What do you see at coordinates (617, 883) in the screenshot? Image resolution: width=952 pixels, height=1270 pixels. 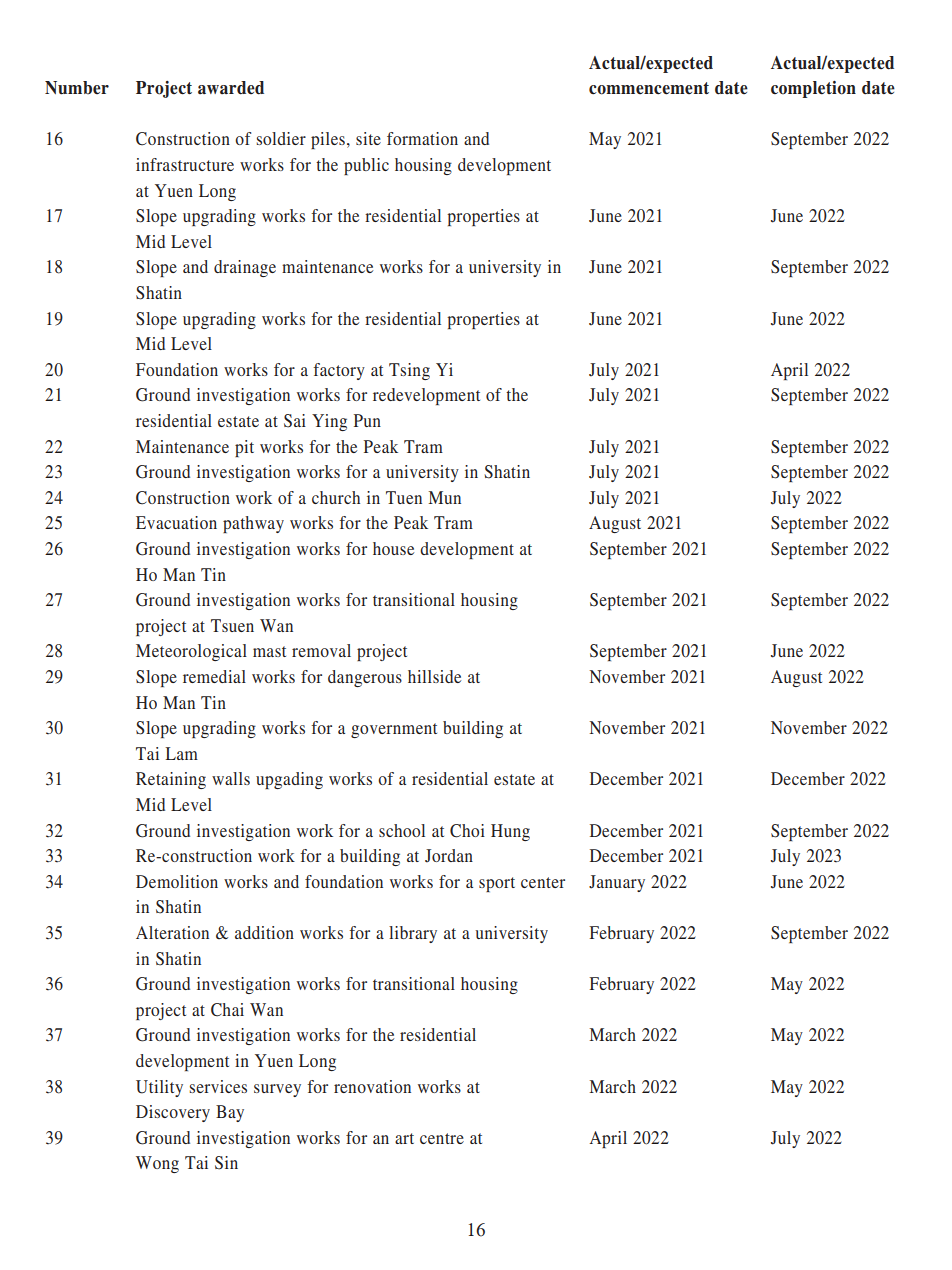 I see `January` at bounding box center [617, 883].
